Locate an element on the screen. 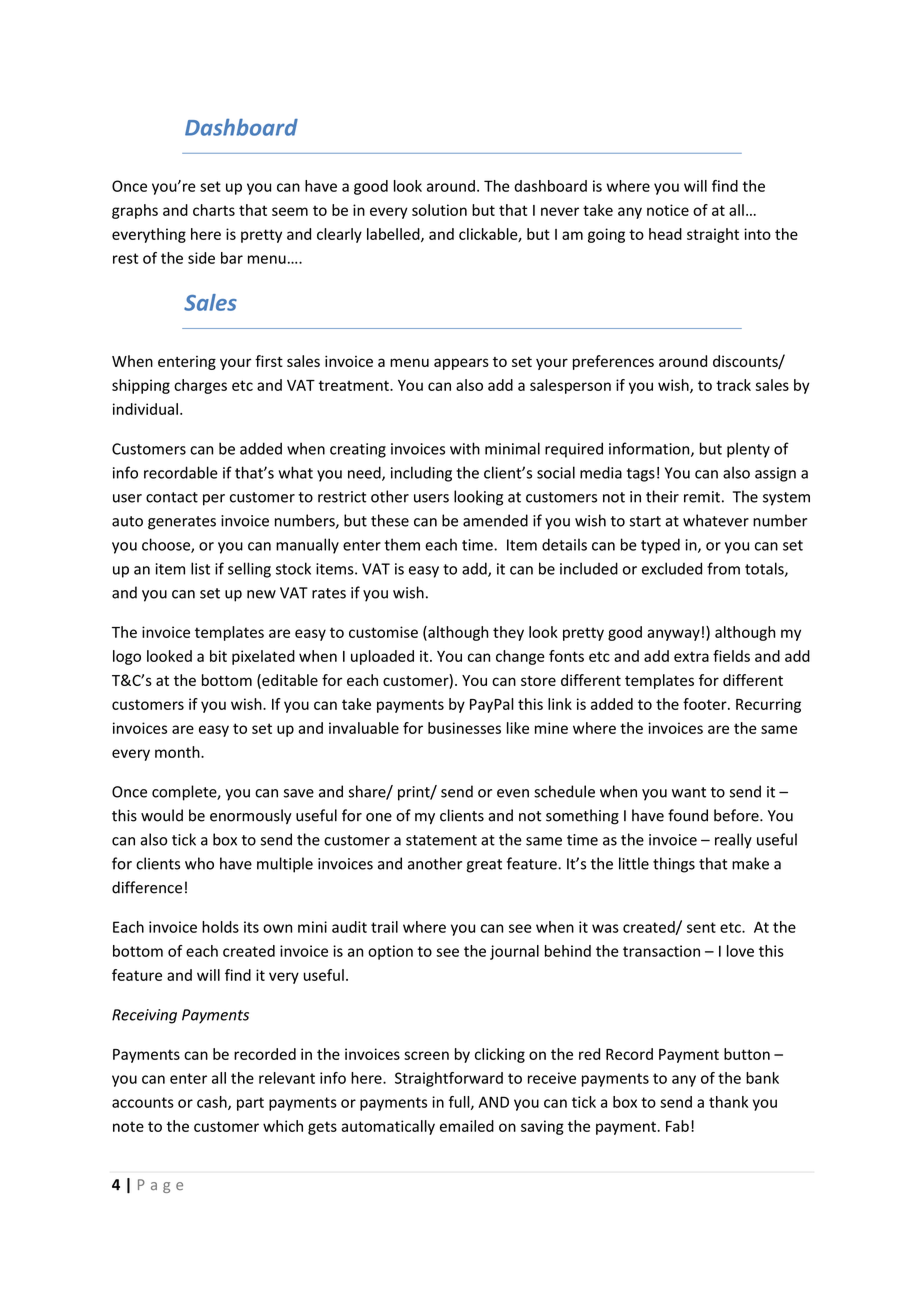 This screenshot has width=924, height=1308. side is located at coordinates (201, 258).
